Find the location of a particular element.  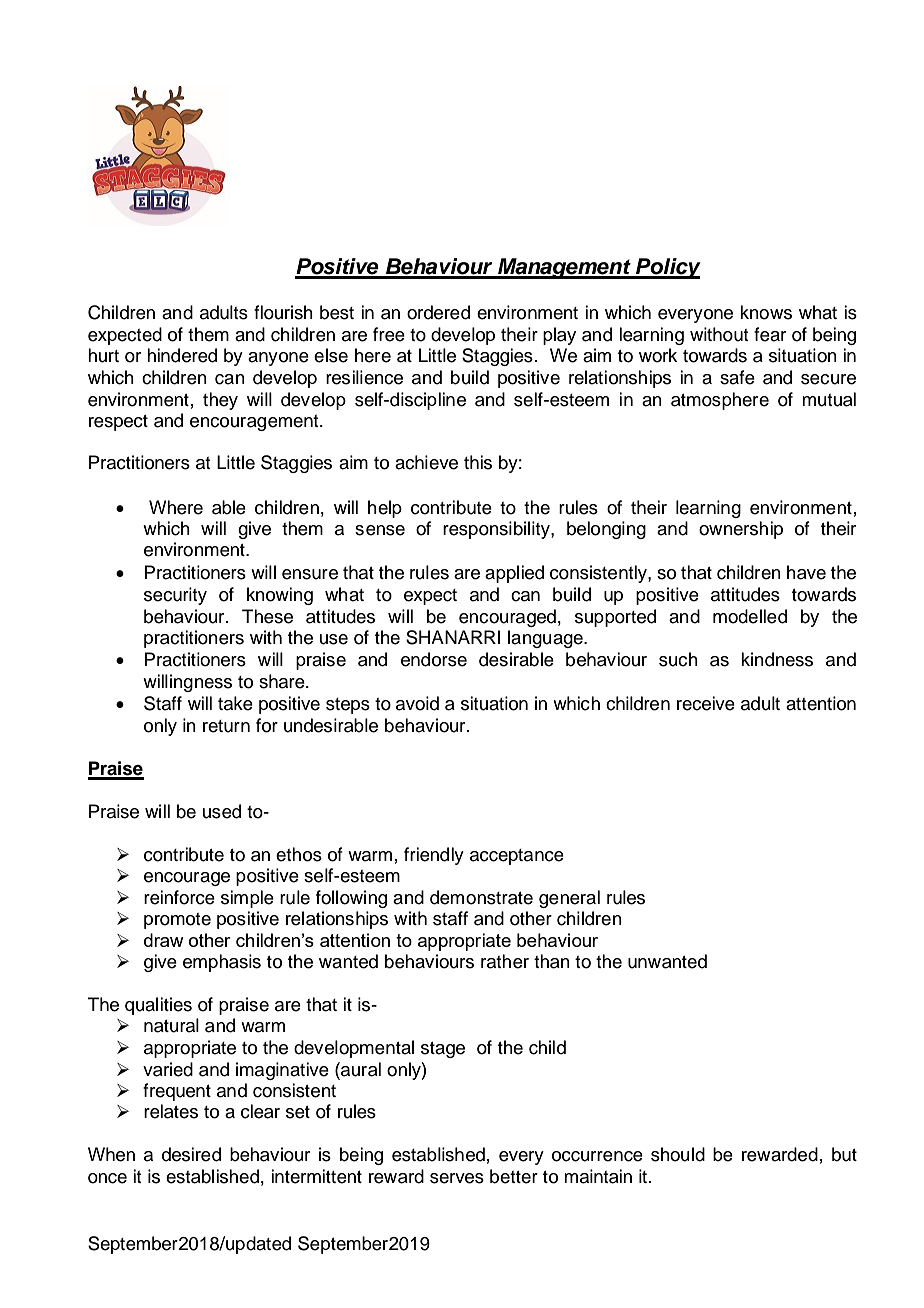

ordered is located at coordinates (438, 312).
